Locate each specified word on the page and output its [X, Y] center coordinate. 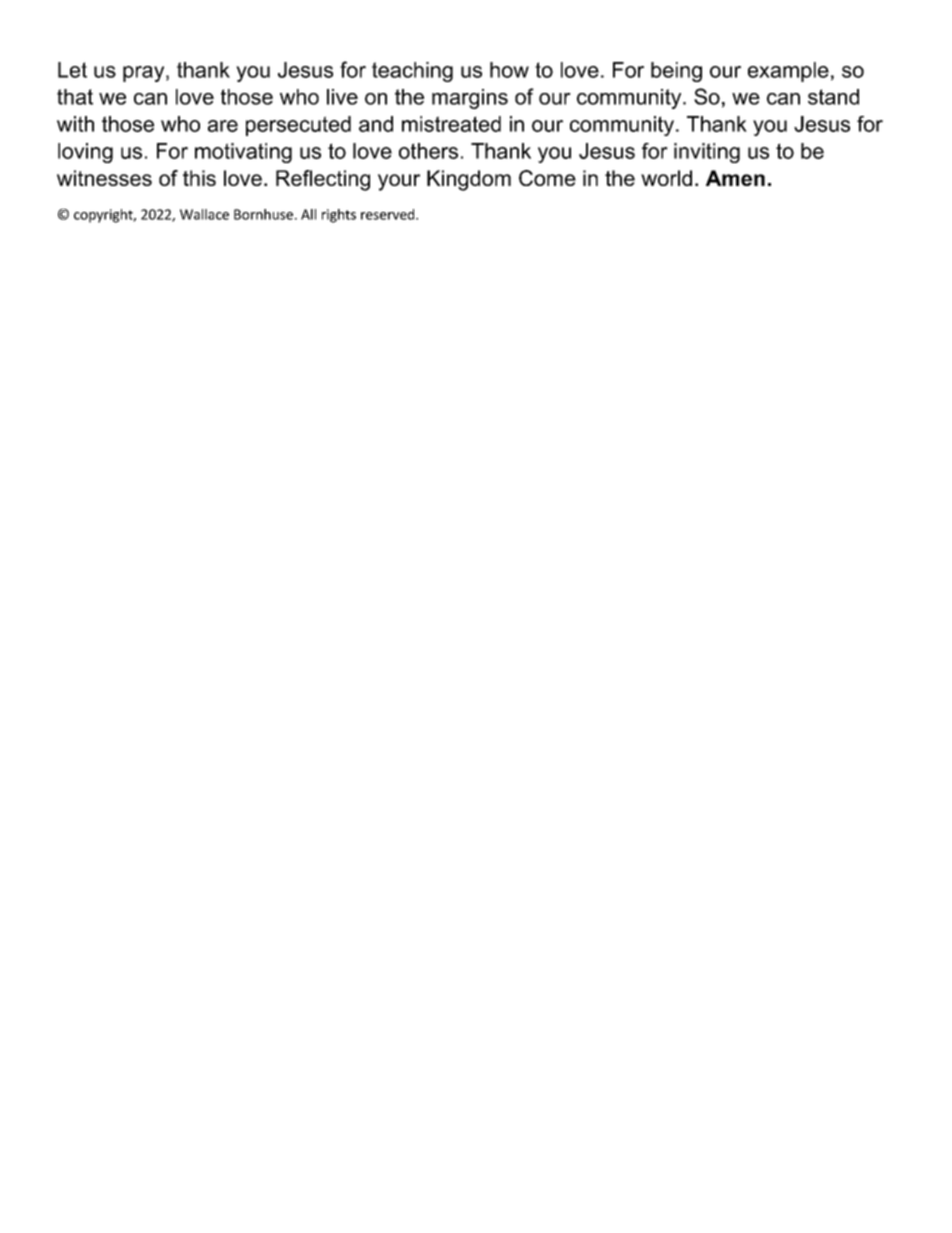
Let [72, 70]
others [428, 151]
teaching [412, 72]
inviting [707, 153]
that [75, 97]
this [199, 178]
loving [85, 153]
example [788, 72]
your [399, 182]
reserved [389, 214]
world [666, 178]
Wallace [204, 214]
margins [470, 99]
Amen [735, 178]
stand [833, 97]
